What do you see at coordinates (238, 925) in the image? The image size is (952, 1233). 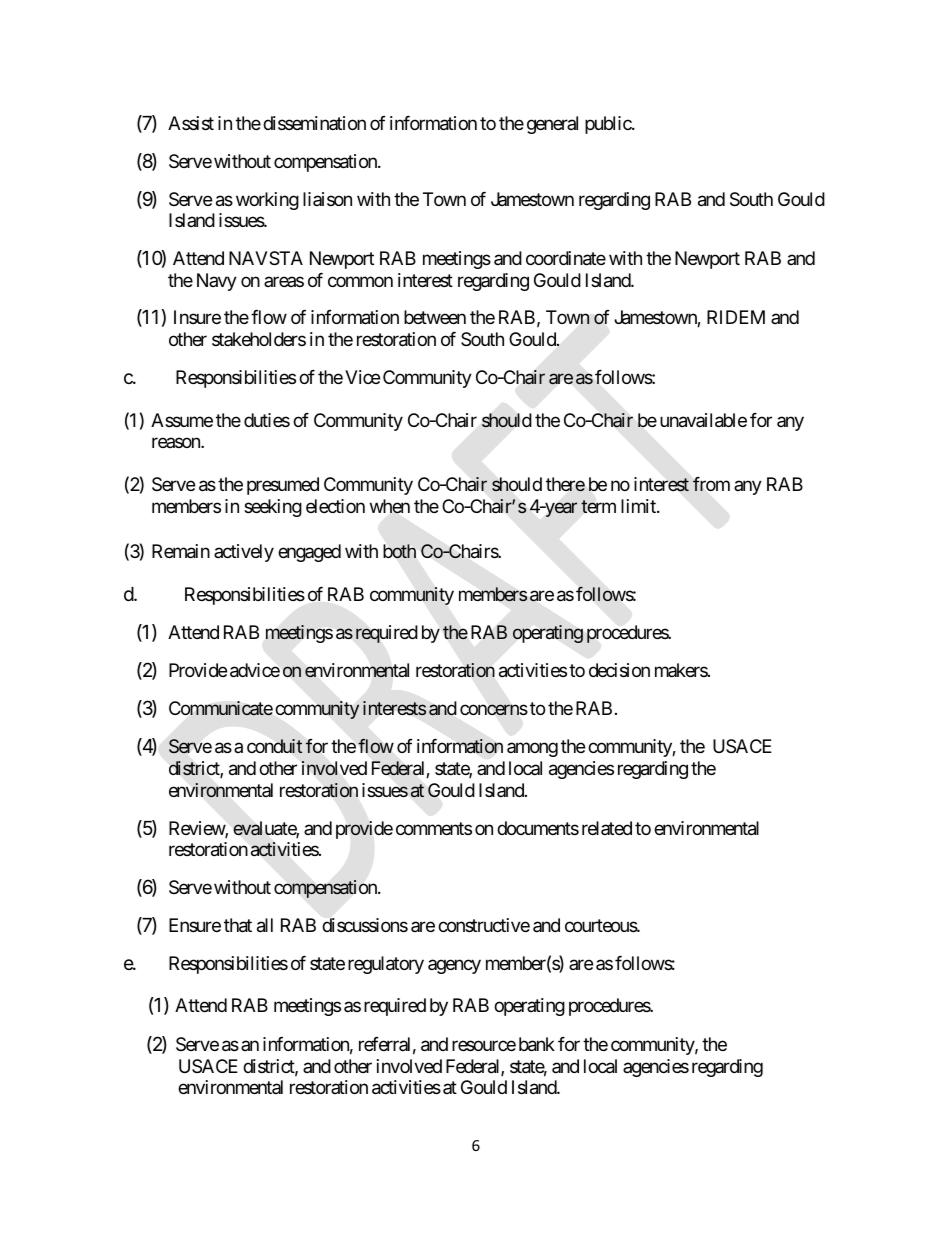 I see `that` at bounding box center [238, 925].
